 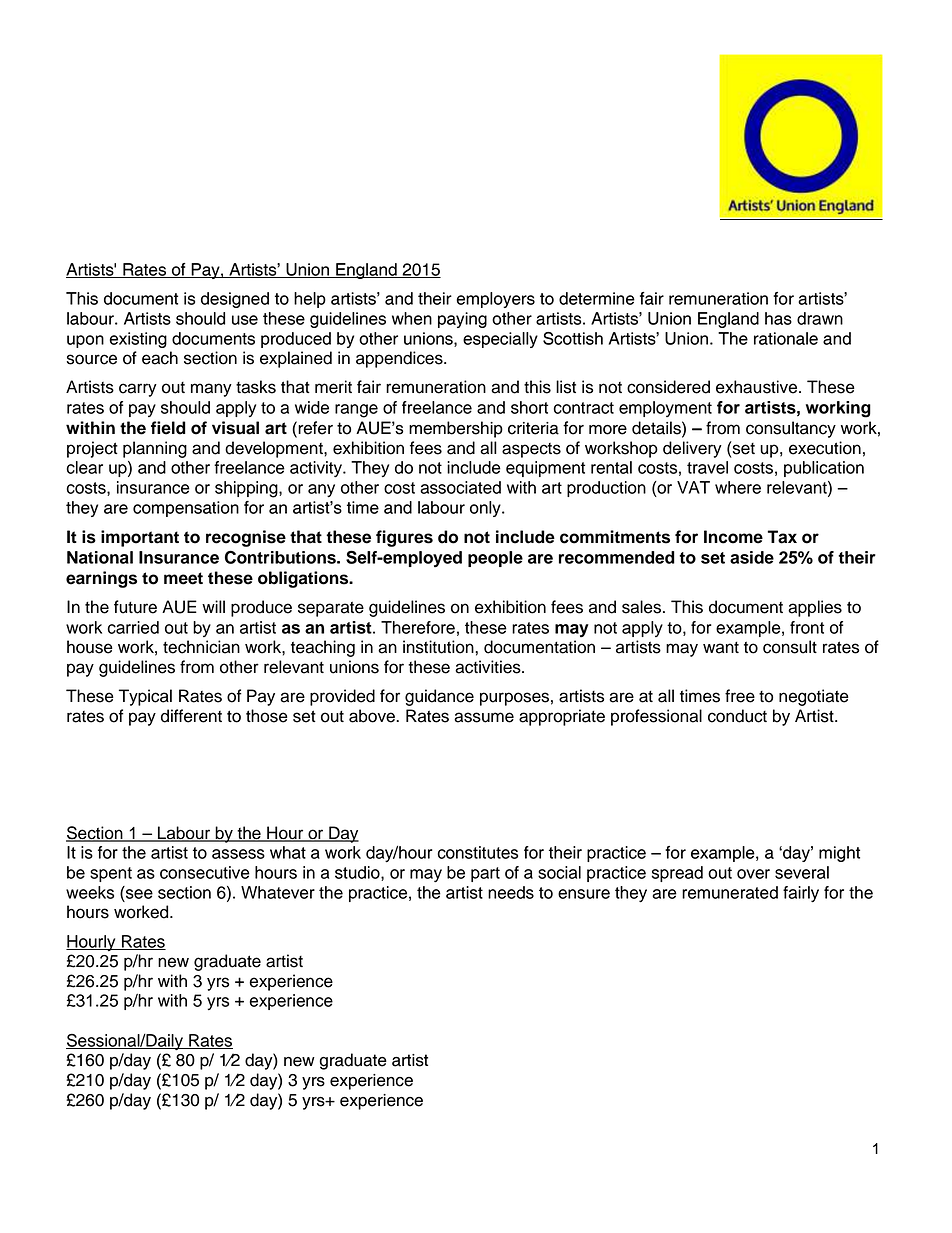 What do you see at coordinates (418, 627) in the image?
I see `Therefore` at bounding box center [418, 627].
